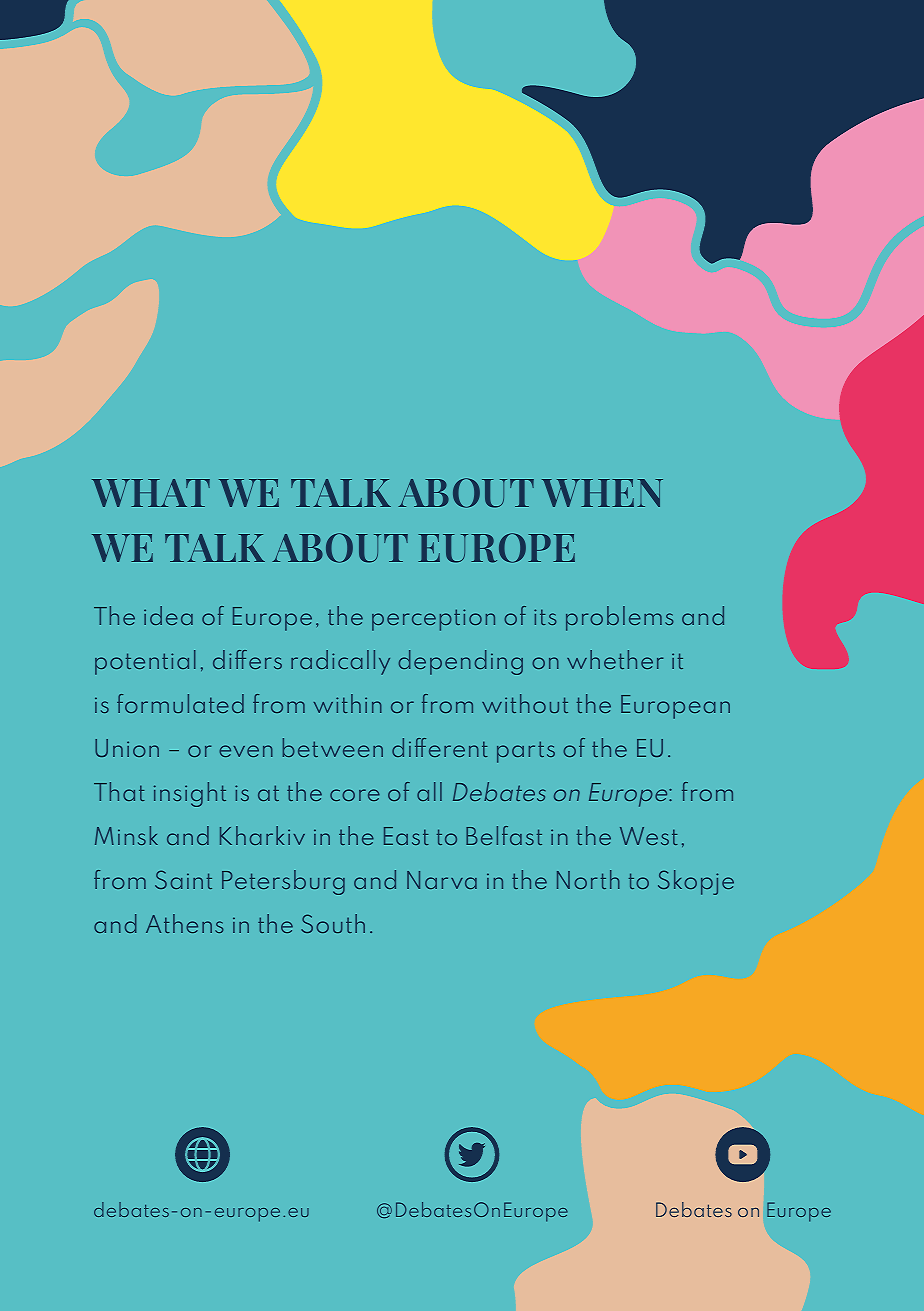  What do you see at coordinates (433, 620) in the image?
I see `perception` at bounding box center [433, 620].
